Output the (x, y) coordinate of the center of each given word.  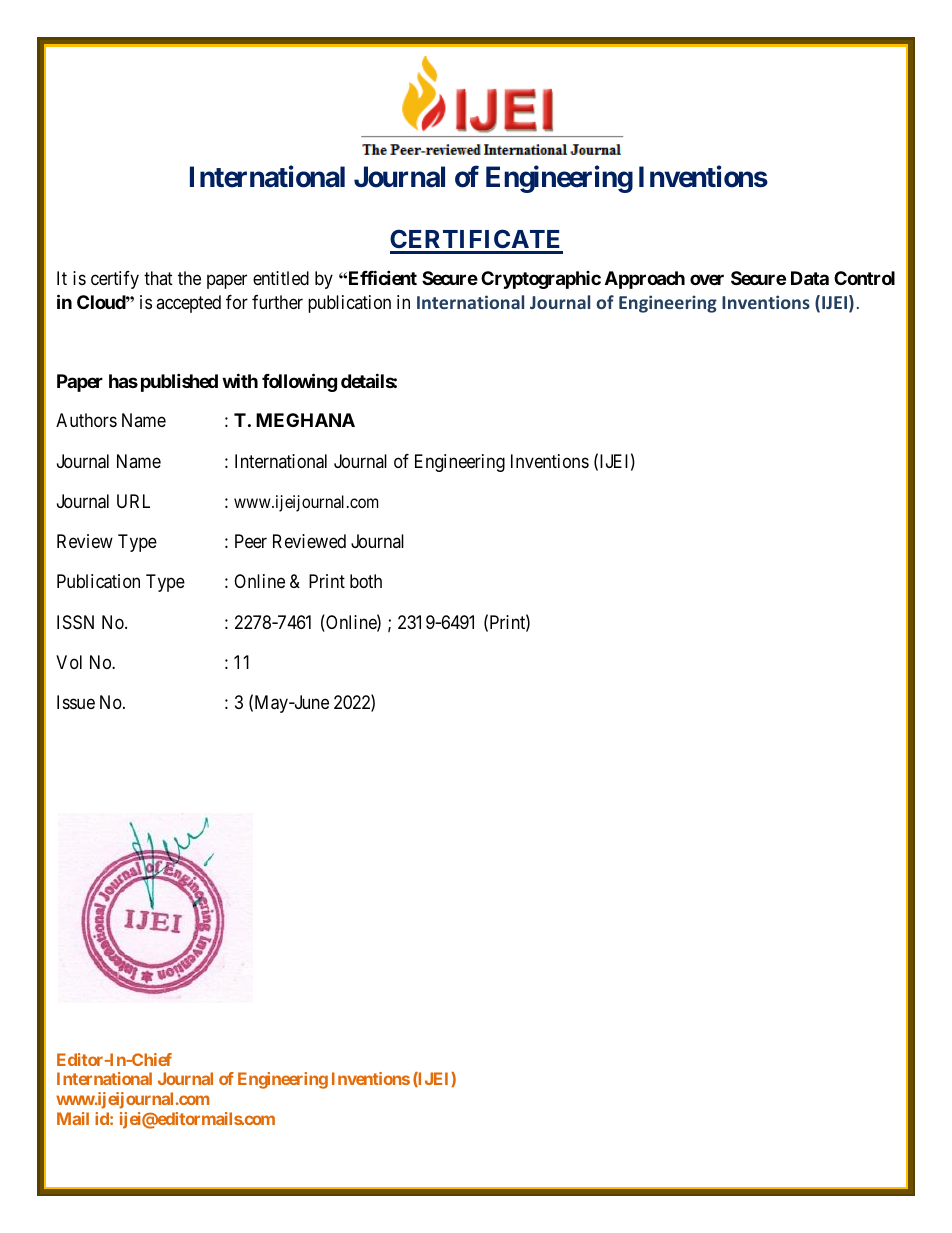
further (277, 302)
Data (810, 278)
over (707, 279)
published (179, 382)
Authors (86, 420)
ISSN (75, 622)
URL (133, 501)
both (366, 581)
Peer (251, 541)
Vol (69, 662)
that (158, 278)
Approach (645, 280)
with (240, 380)
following (299, 382)
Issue (76, 702)
